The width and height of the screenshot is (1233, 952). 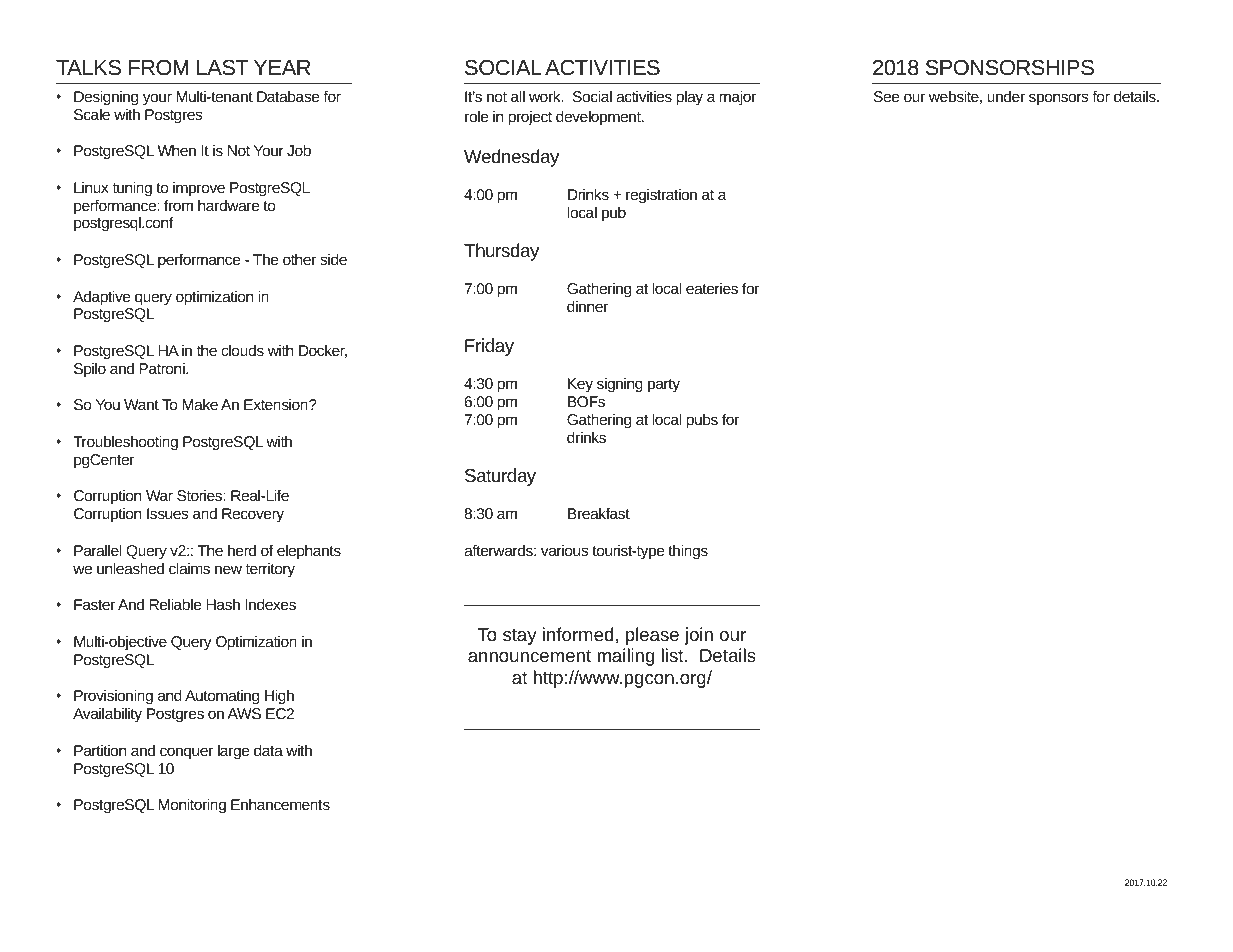 I want to click on Saturday, so click(x=500, y=477).
